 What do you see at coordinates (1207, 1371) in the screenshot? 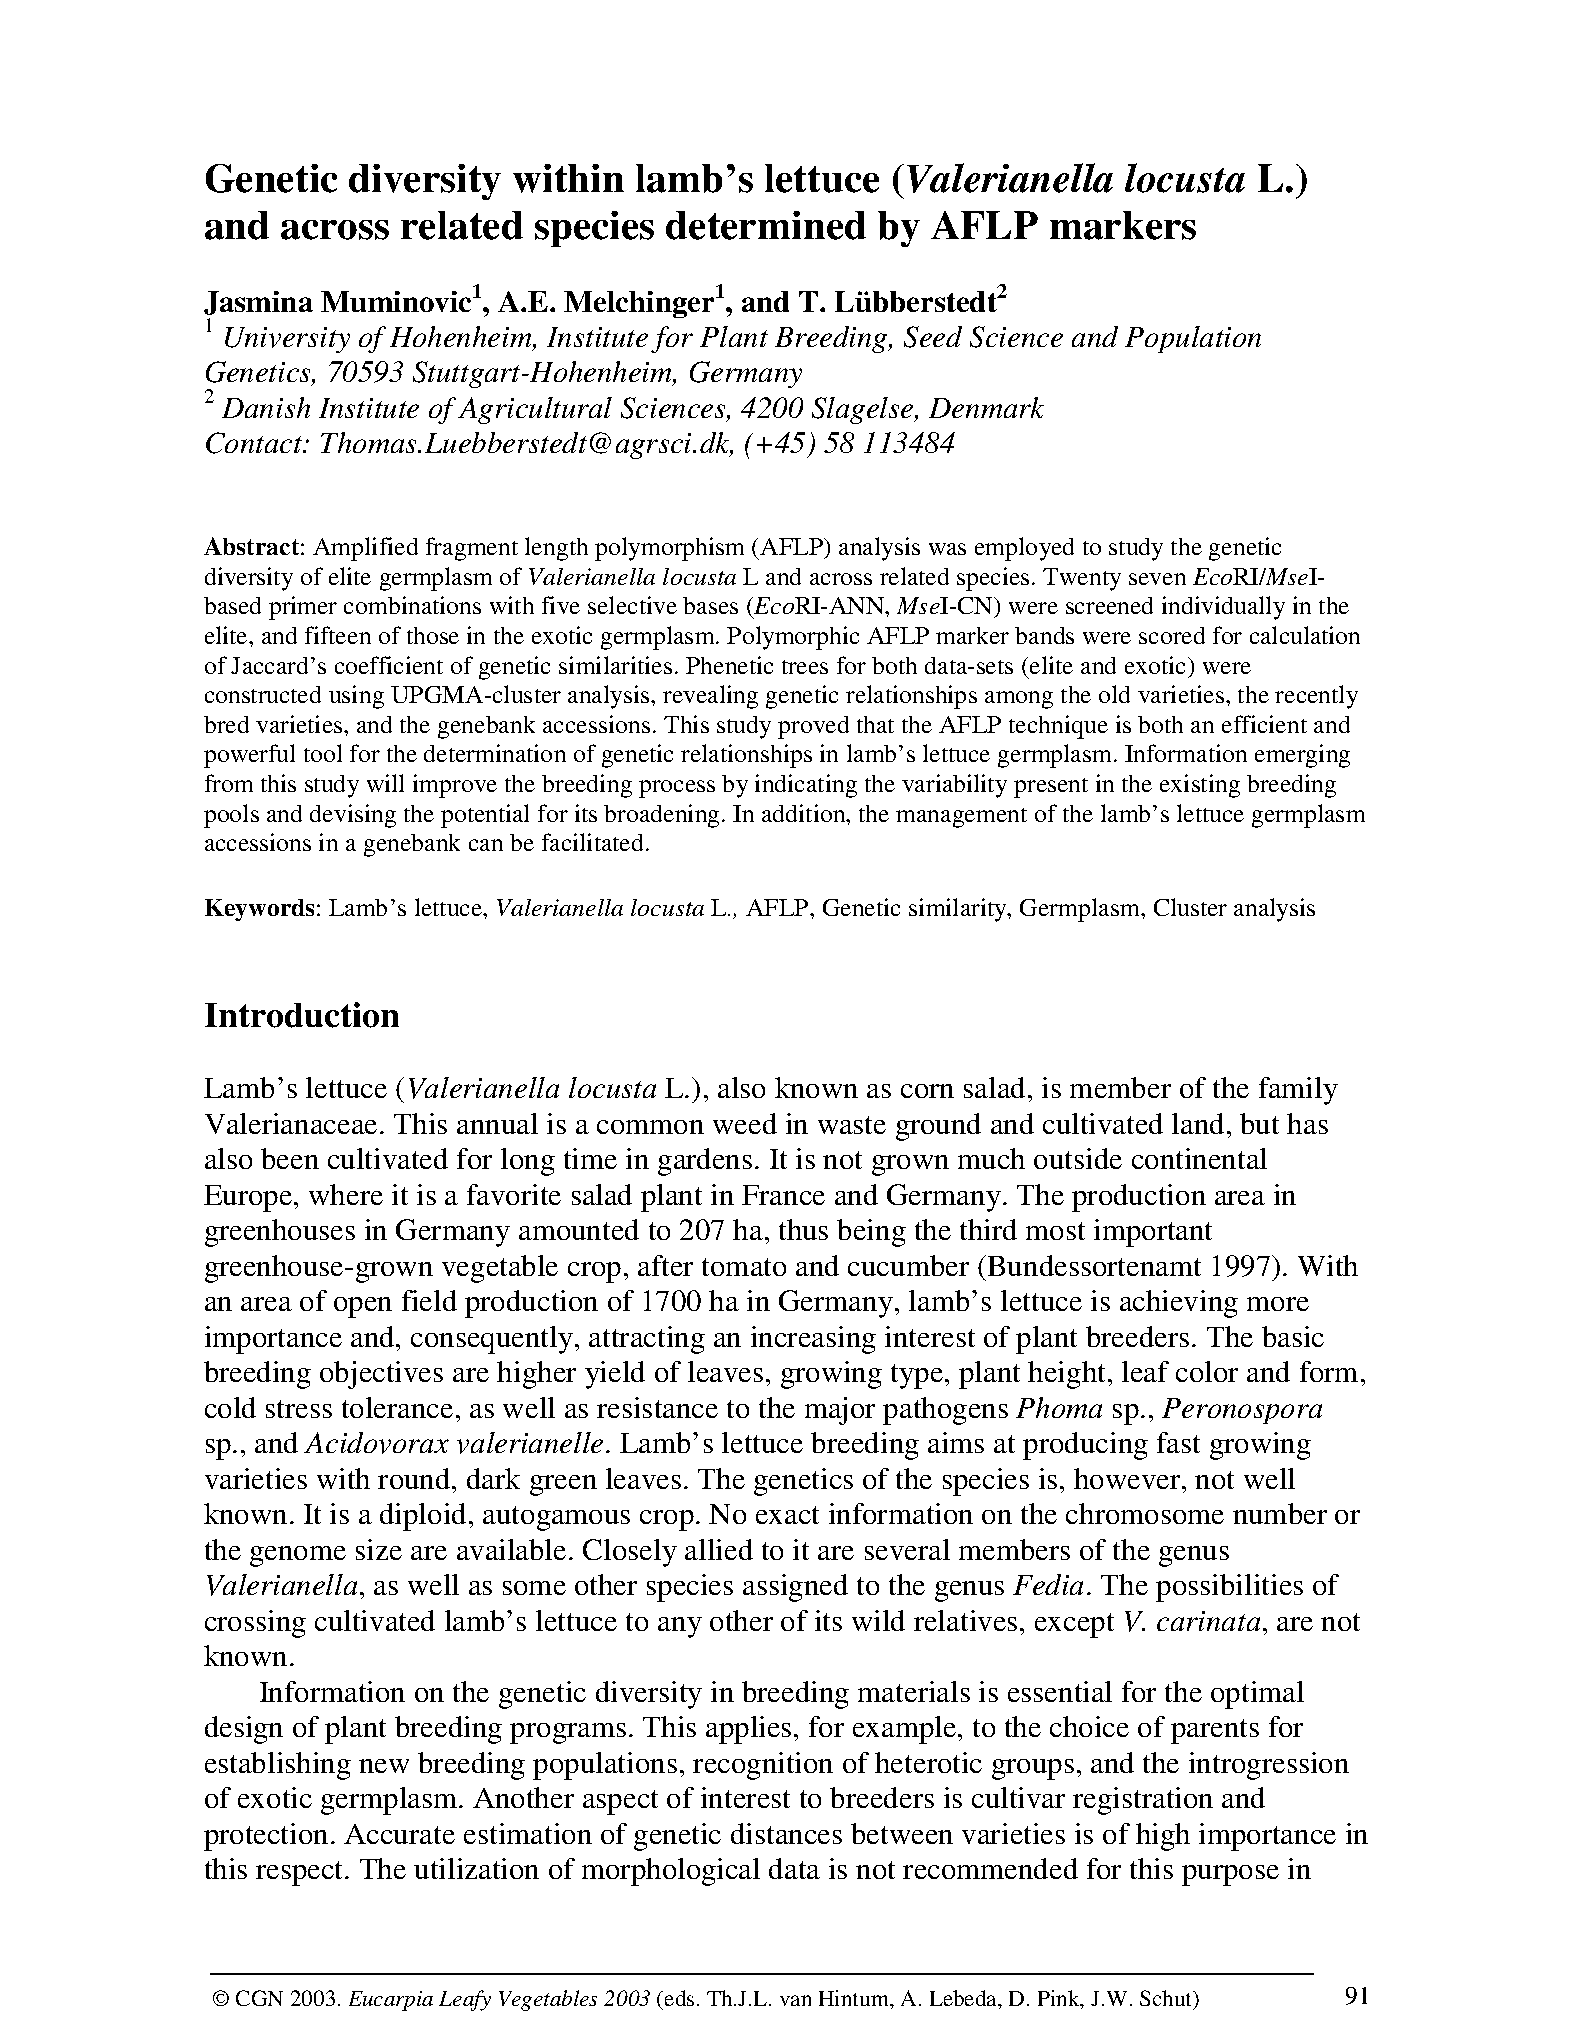
I see `color` at bounding box center [1207, 1371].
